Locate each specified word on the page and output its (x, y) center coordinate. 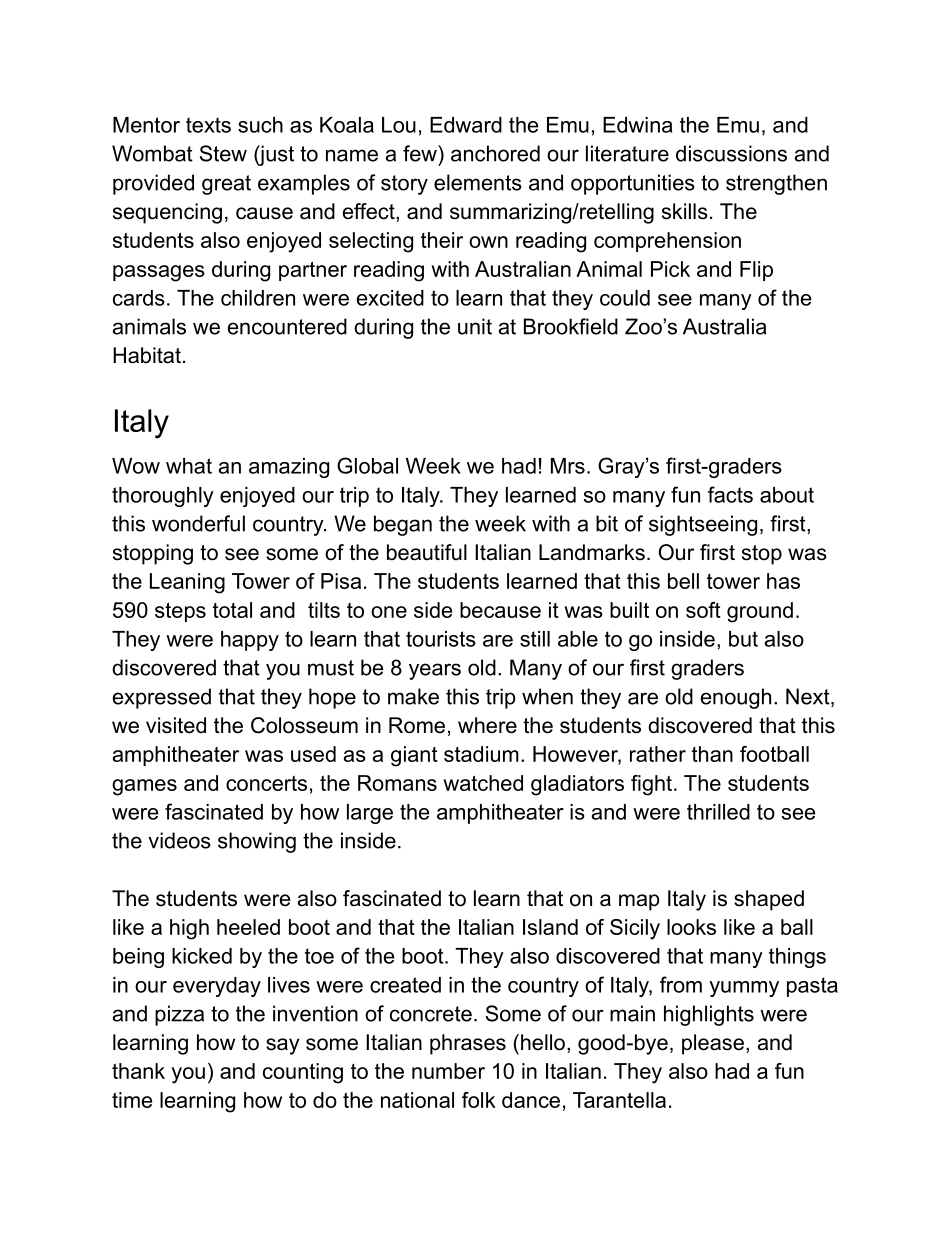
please (713, 1044)
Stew (223, 153)
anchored (495, 153)
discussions (731, 153)
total (232, 610)
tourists (441, 639)
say (282, 1046)
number (448, 1071)
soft (703, 610)
